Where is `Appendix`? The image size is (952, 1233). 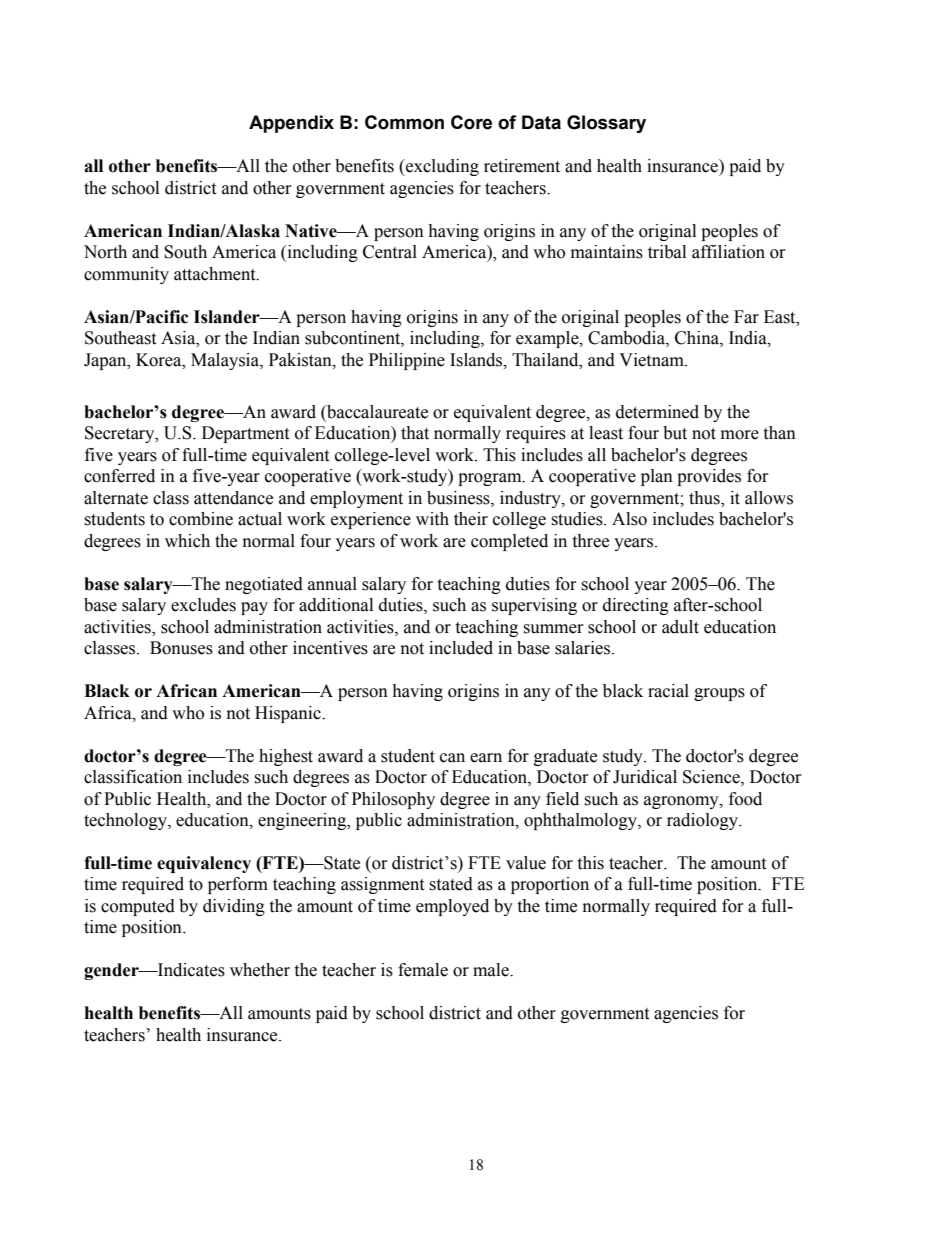 Appendix is located at coordinates (291, 124).
